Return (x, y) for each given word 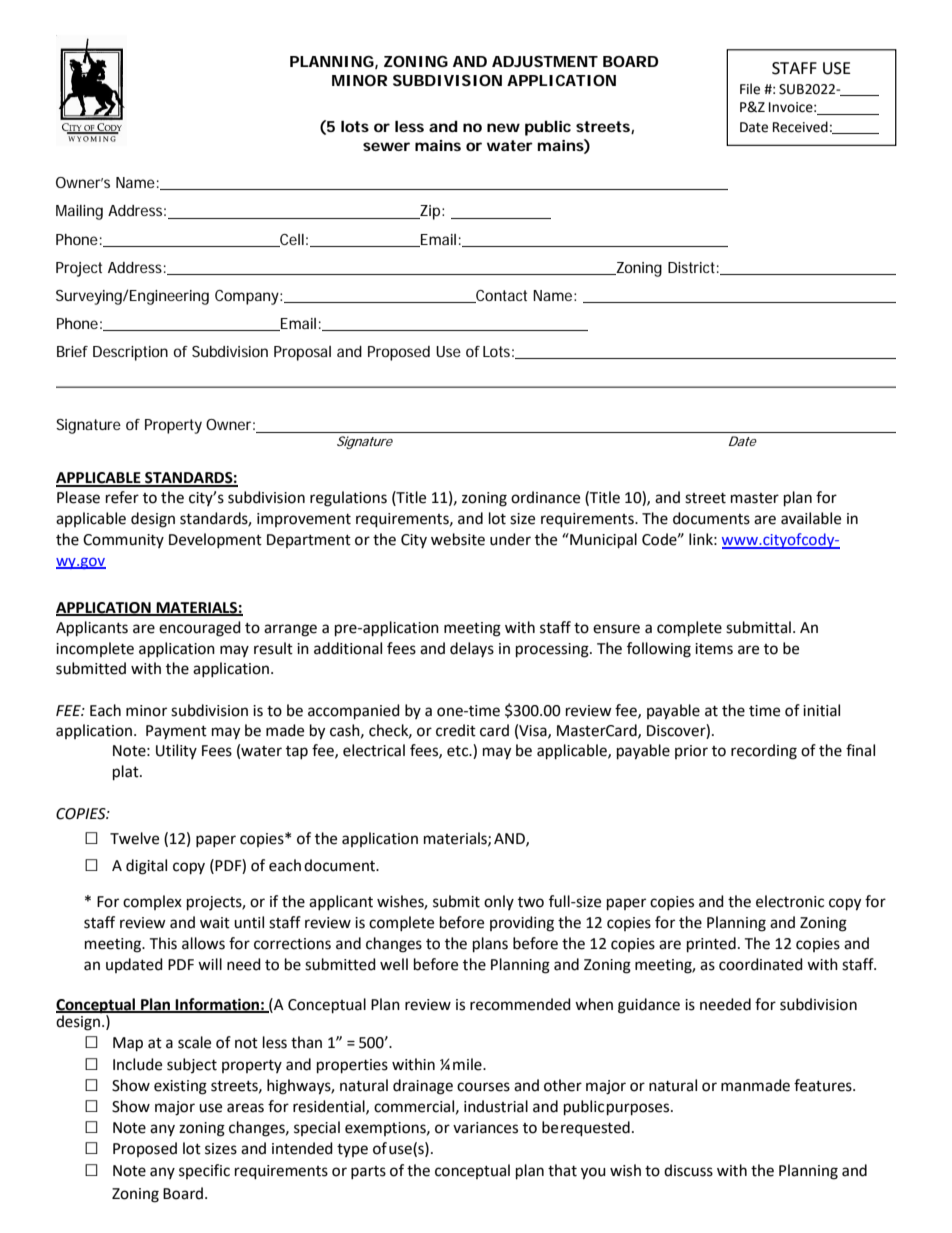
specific (204, 1171)
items (714, 649)
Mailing (79, 212)
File (750, 89)
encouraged (200, 629)
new (503, 127)
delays (472, 649)
